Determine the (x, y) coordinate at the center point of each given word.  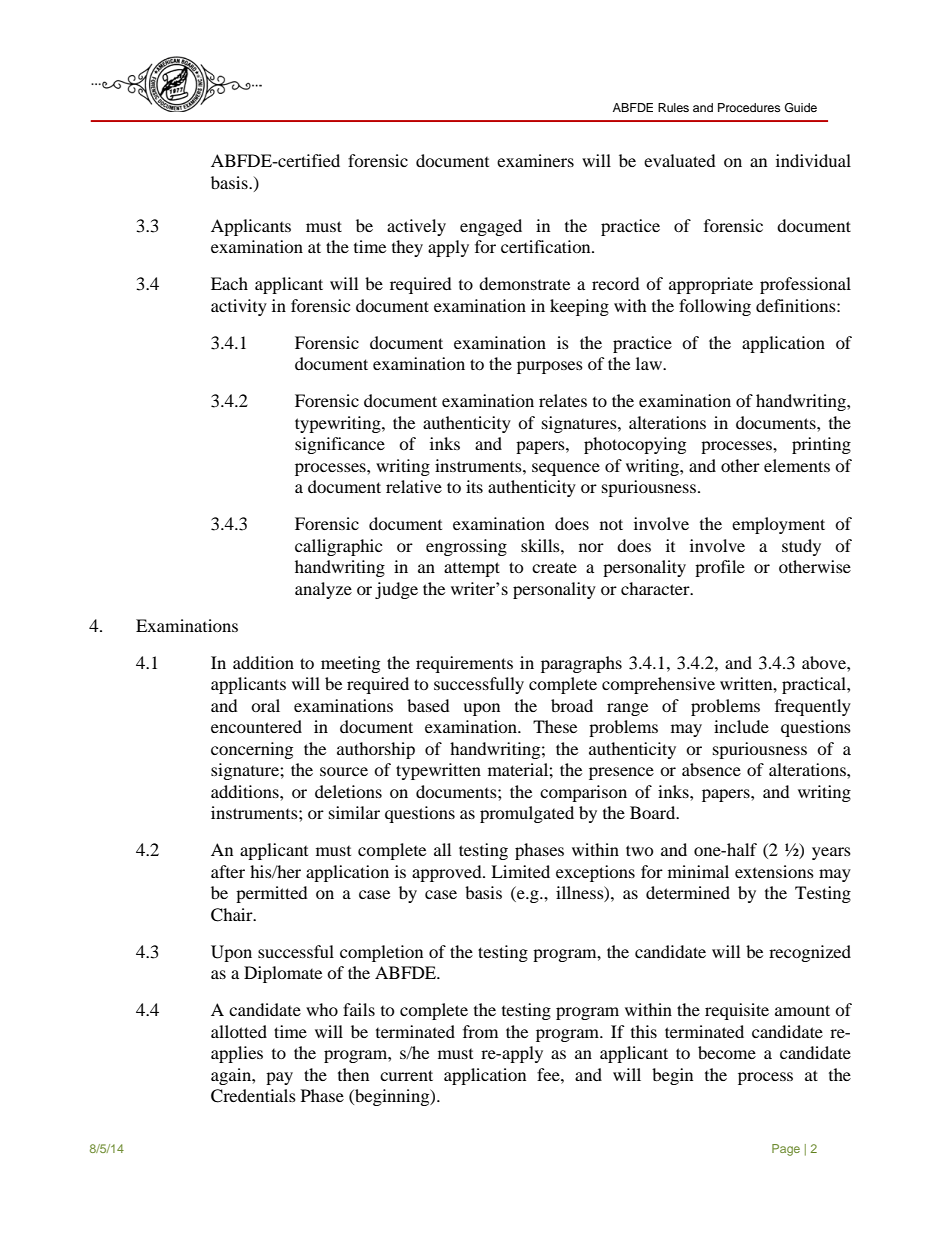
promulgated (527, 814)
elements (797, 465)
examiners (535, 160)
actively (416, 227)
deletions (348, 791)
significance (340, 445)
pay (279, 1078)
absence (711, 769)
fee (549, 1074)
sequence (566, 469)
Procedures (749, 107)
